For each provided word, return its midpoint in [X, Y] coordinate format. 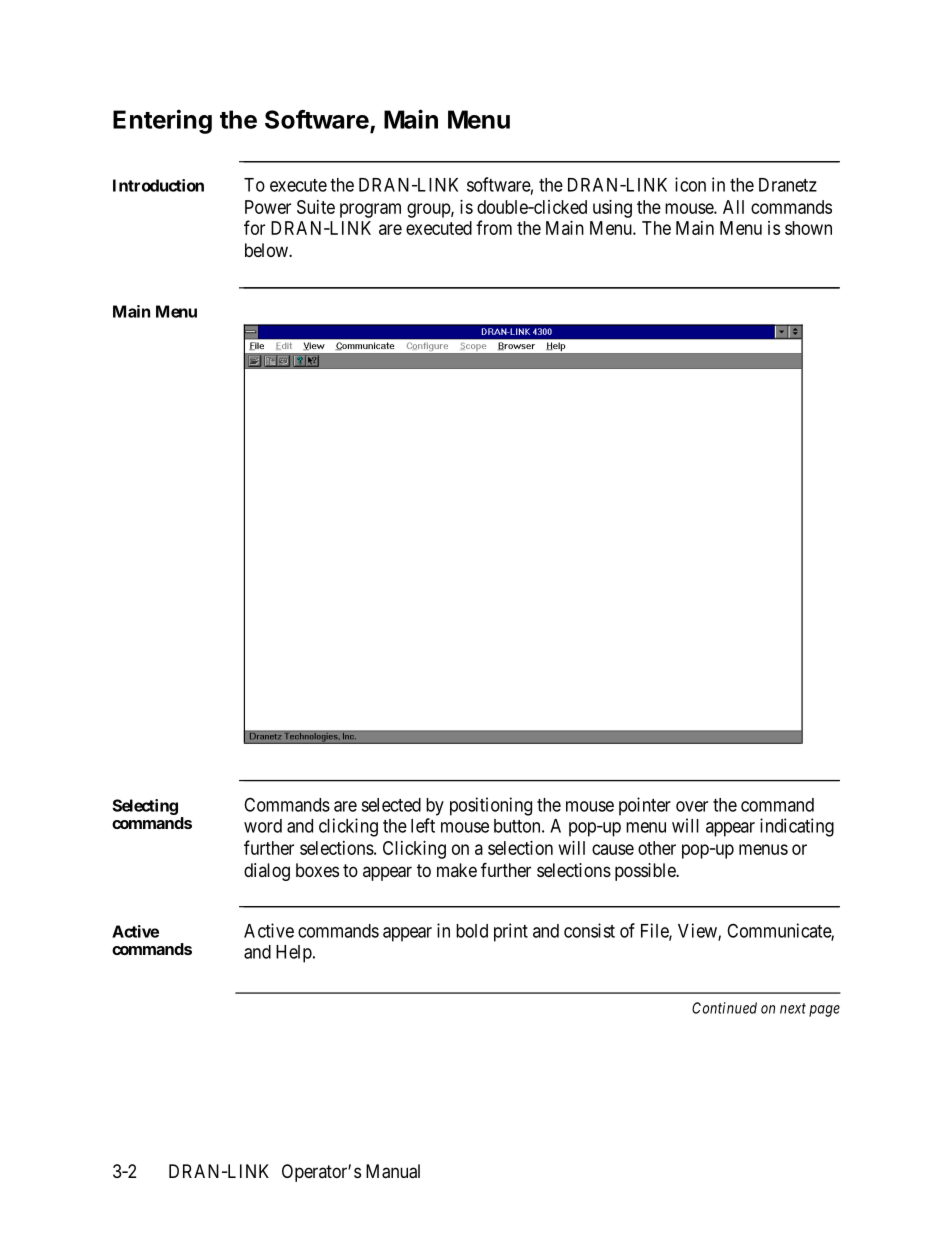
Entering [162, 121]
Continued [724, 1008]
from [494, 227]
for [254, 227]
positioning [491, 806]
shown [808, 228]
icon [690, 184]
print [511, 932]
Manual [393, 1171]
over [692, 806]
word [263, 826]
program [370, 210]
